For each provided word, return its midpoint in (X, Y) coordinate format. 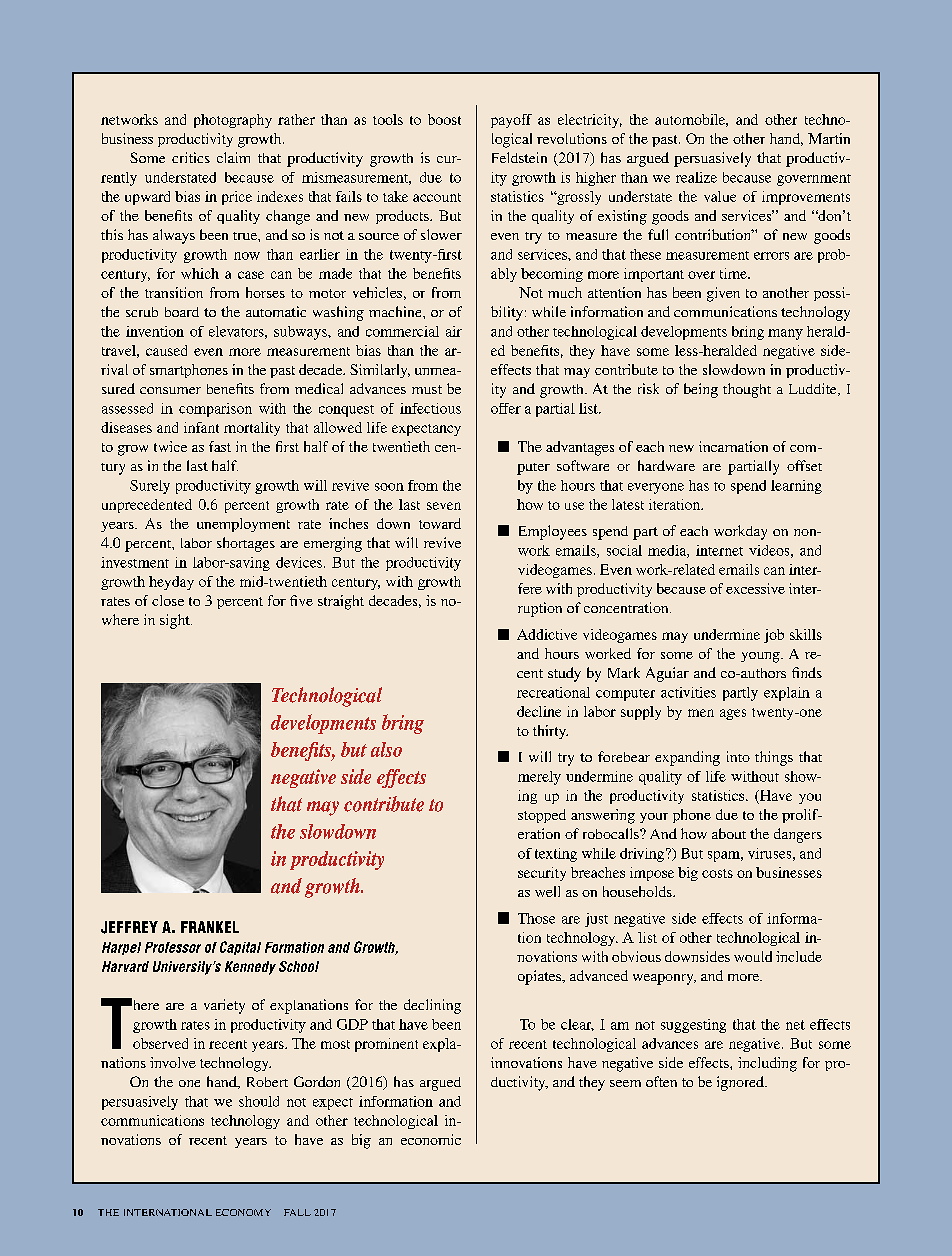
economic (431, 1139)
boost (444, 119)
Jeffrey (129, 927)
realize (696, 177)
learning (796, 487)
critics (191, 157)
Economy (243, 1212)
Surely (150, 487)
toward (440, 523)
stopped (542, 816)
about (729, 833)
